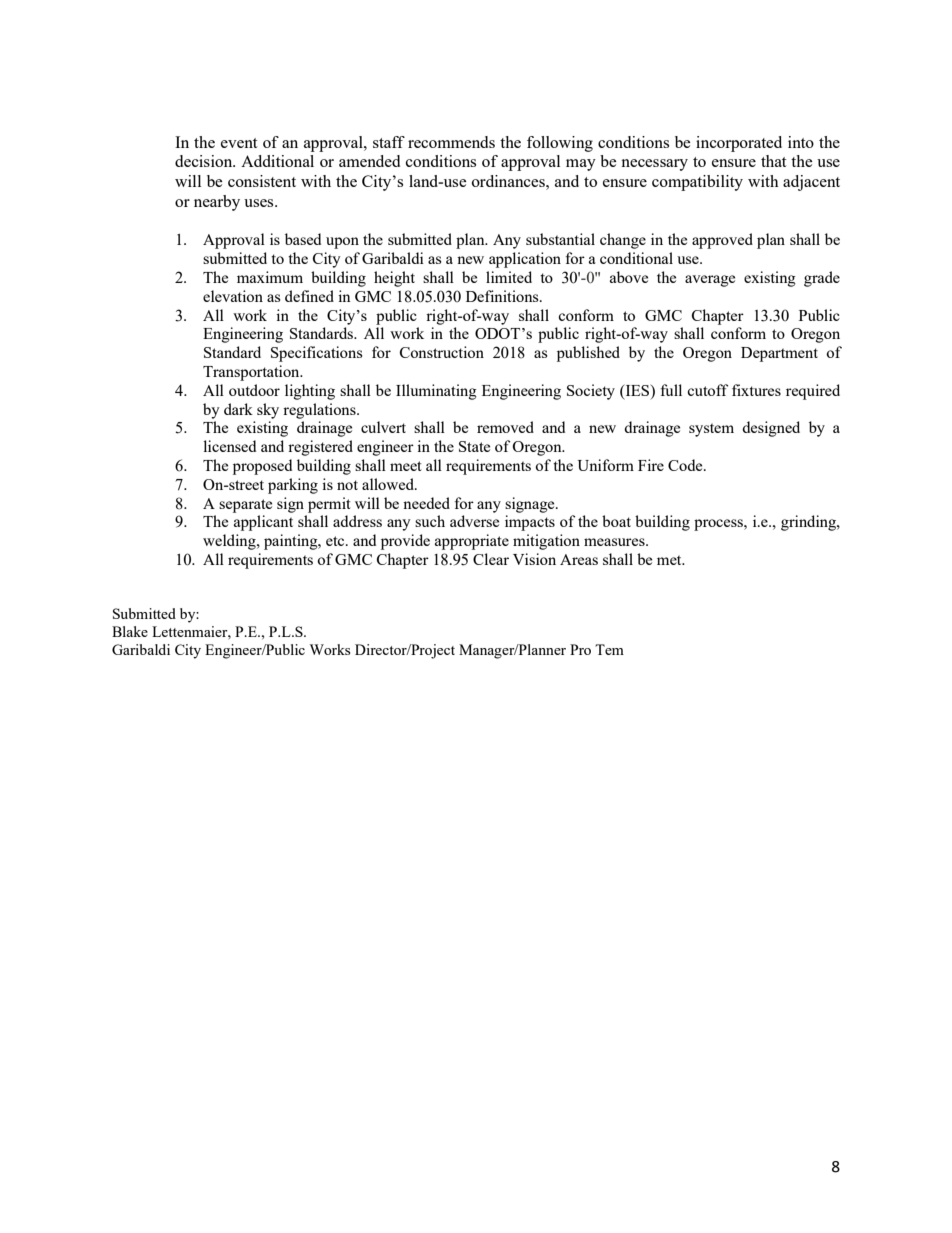  I want to click on incorporated, so click(739, 144).
